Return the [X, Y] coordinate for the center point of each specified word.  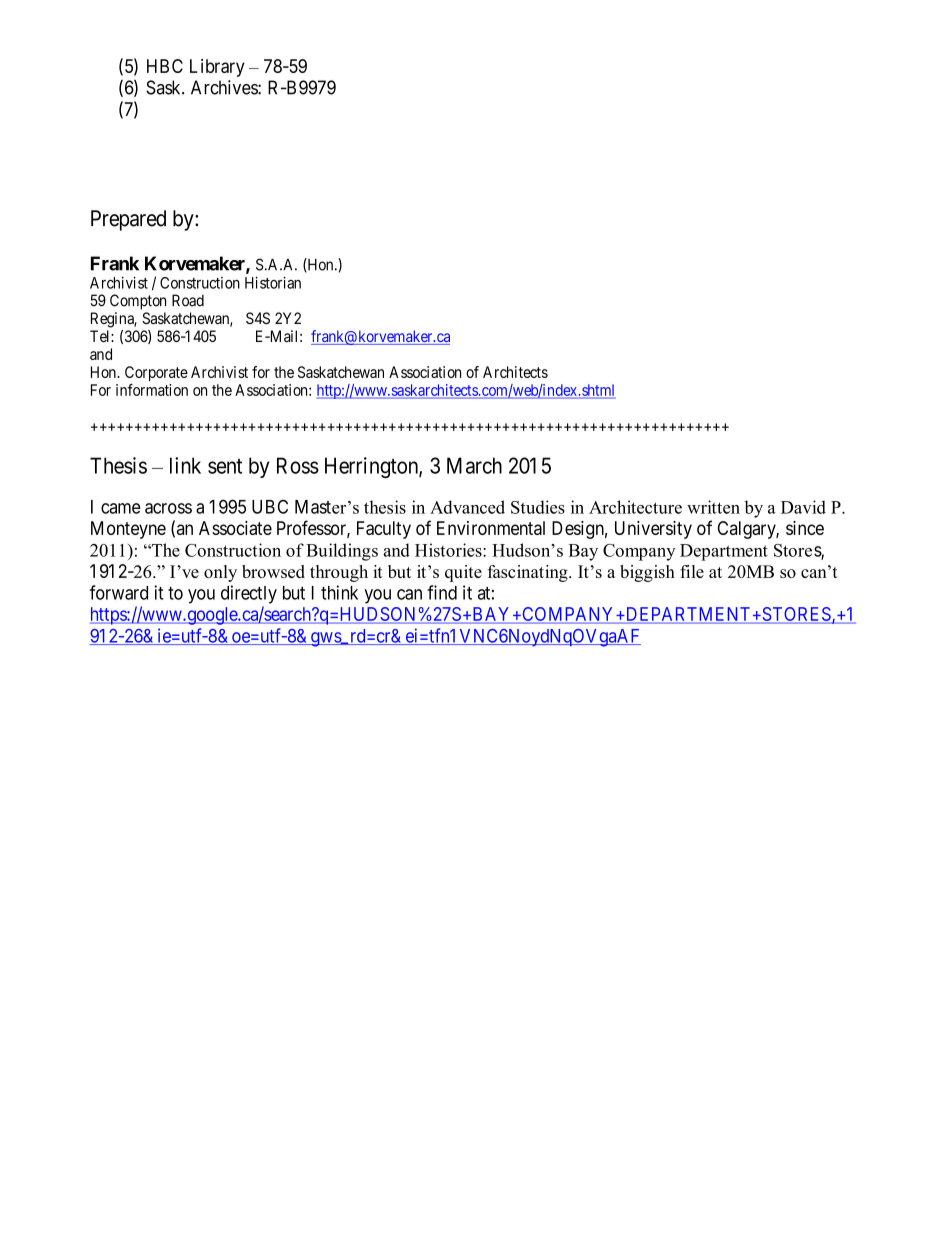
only [220, 573]
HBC [165, 66]
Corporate [156, 373]
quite [463, 573]
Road [188, 300]
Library [217, 68]
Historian [273, 282]
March [474, 465]
